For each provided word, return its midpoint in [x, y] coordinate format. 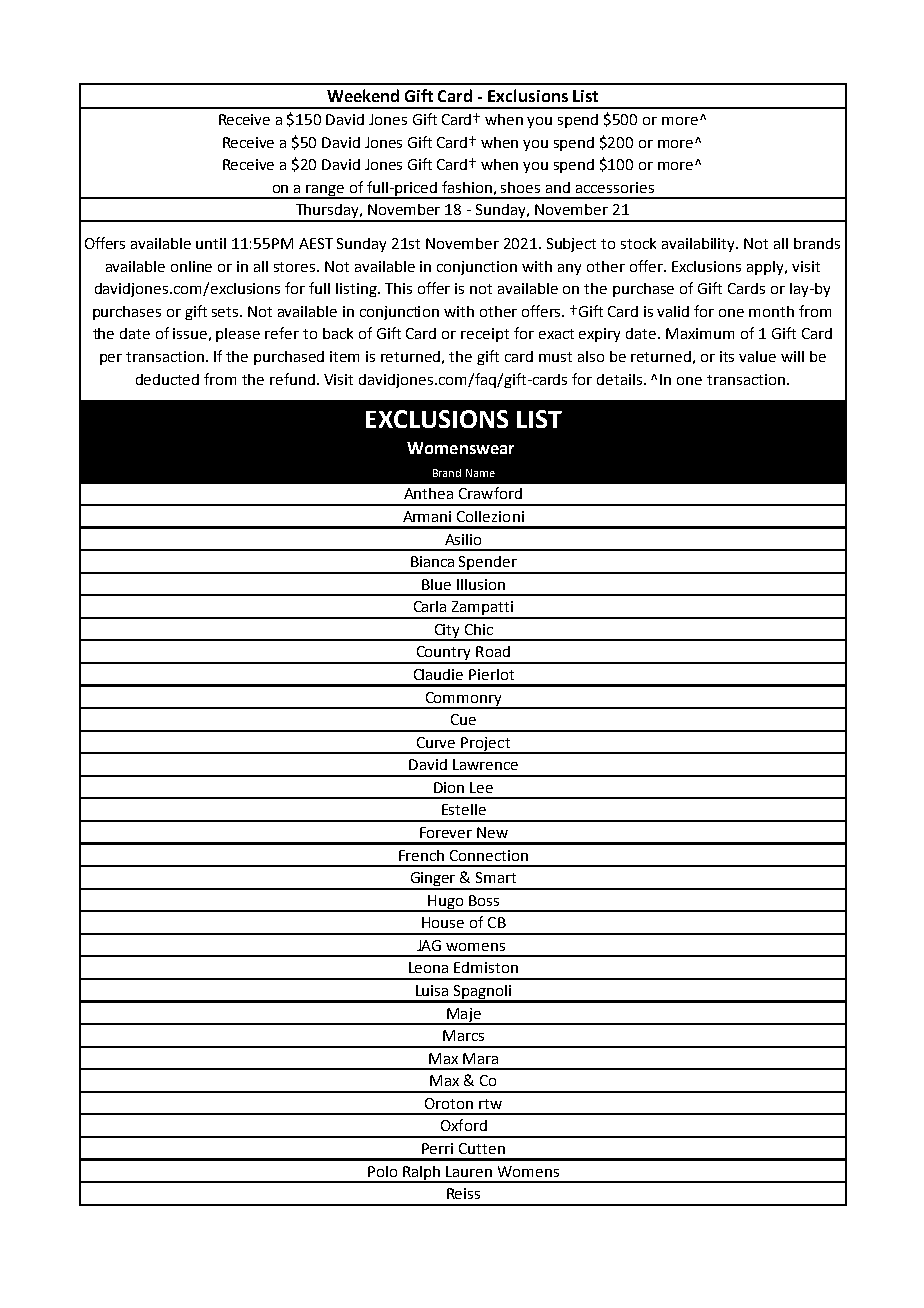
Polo [382, 1171]
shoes [520, 187]
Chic [479, 629]
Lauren [469, 1171]
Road [493, 651]
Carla [430, 606]
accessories [615, 187]
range [326, 191]
